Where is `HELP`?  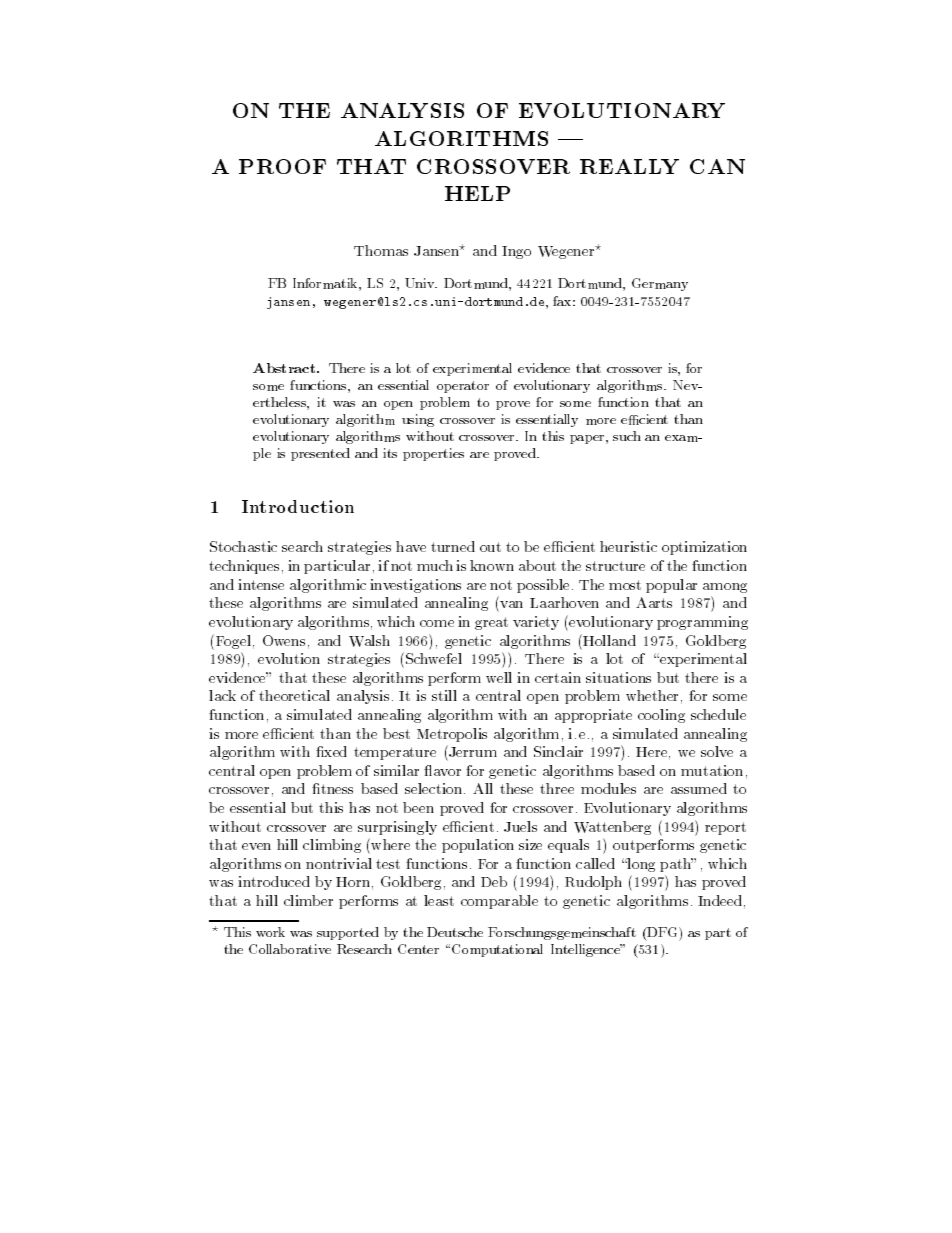 HELP is located at coordinates (477, 193).
